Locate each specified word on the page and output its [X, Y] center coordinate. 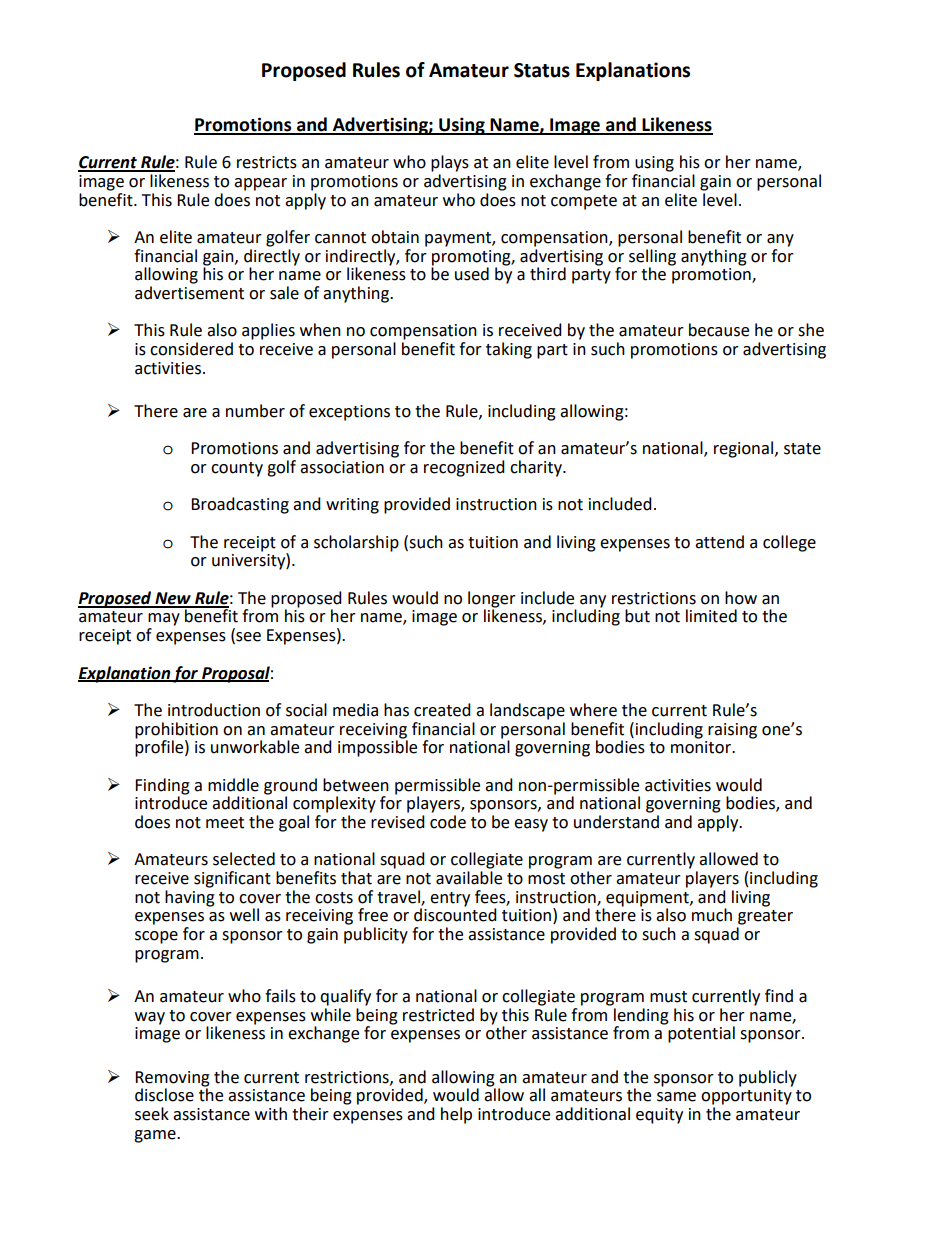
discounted [455, 914]
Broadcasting [240, 505]
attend [719, 542]
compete [584, 202]
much [712, 915]
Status [542, 70]
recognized [464, 468]
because [719, 330]
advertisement [189, 293]
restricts [267, 162]
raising [732, 731]
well [244, 915]
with [271, 1114]
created [442, 710]
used [472, 274]
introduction [214, 710]
